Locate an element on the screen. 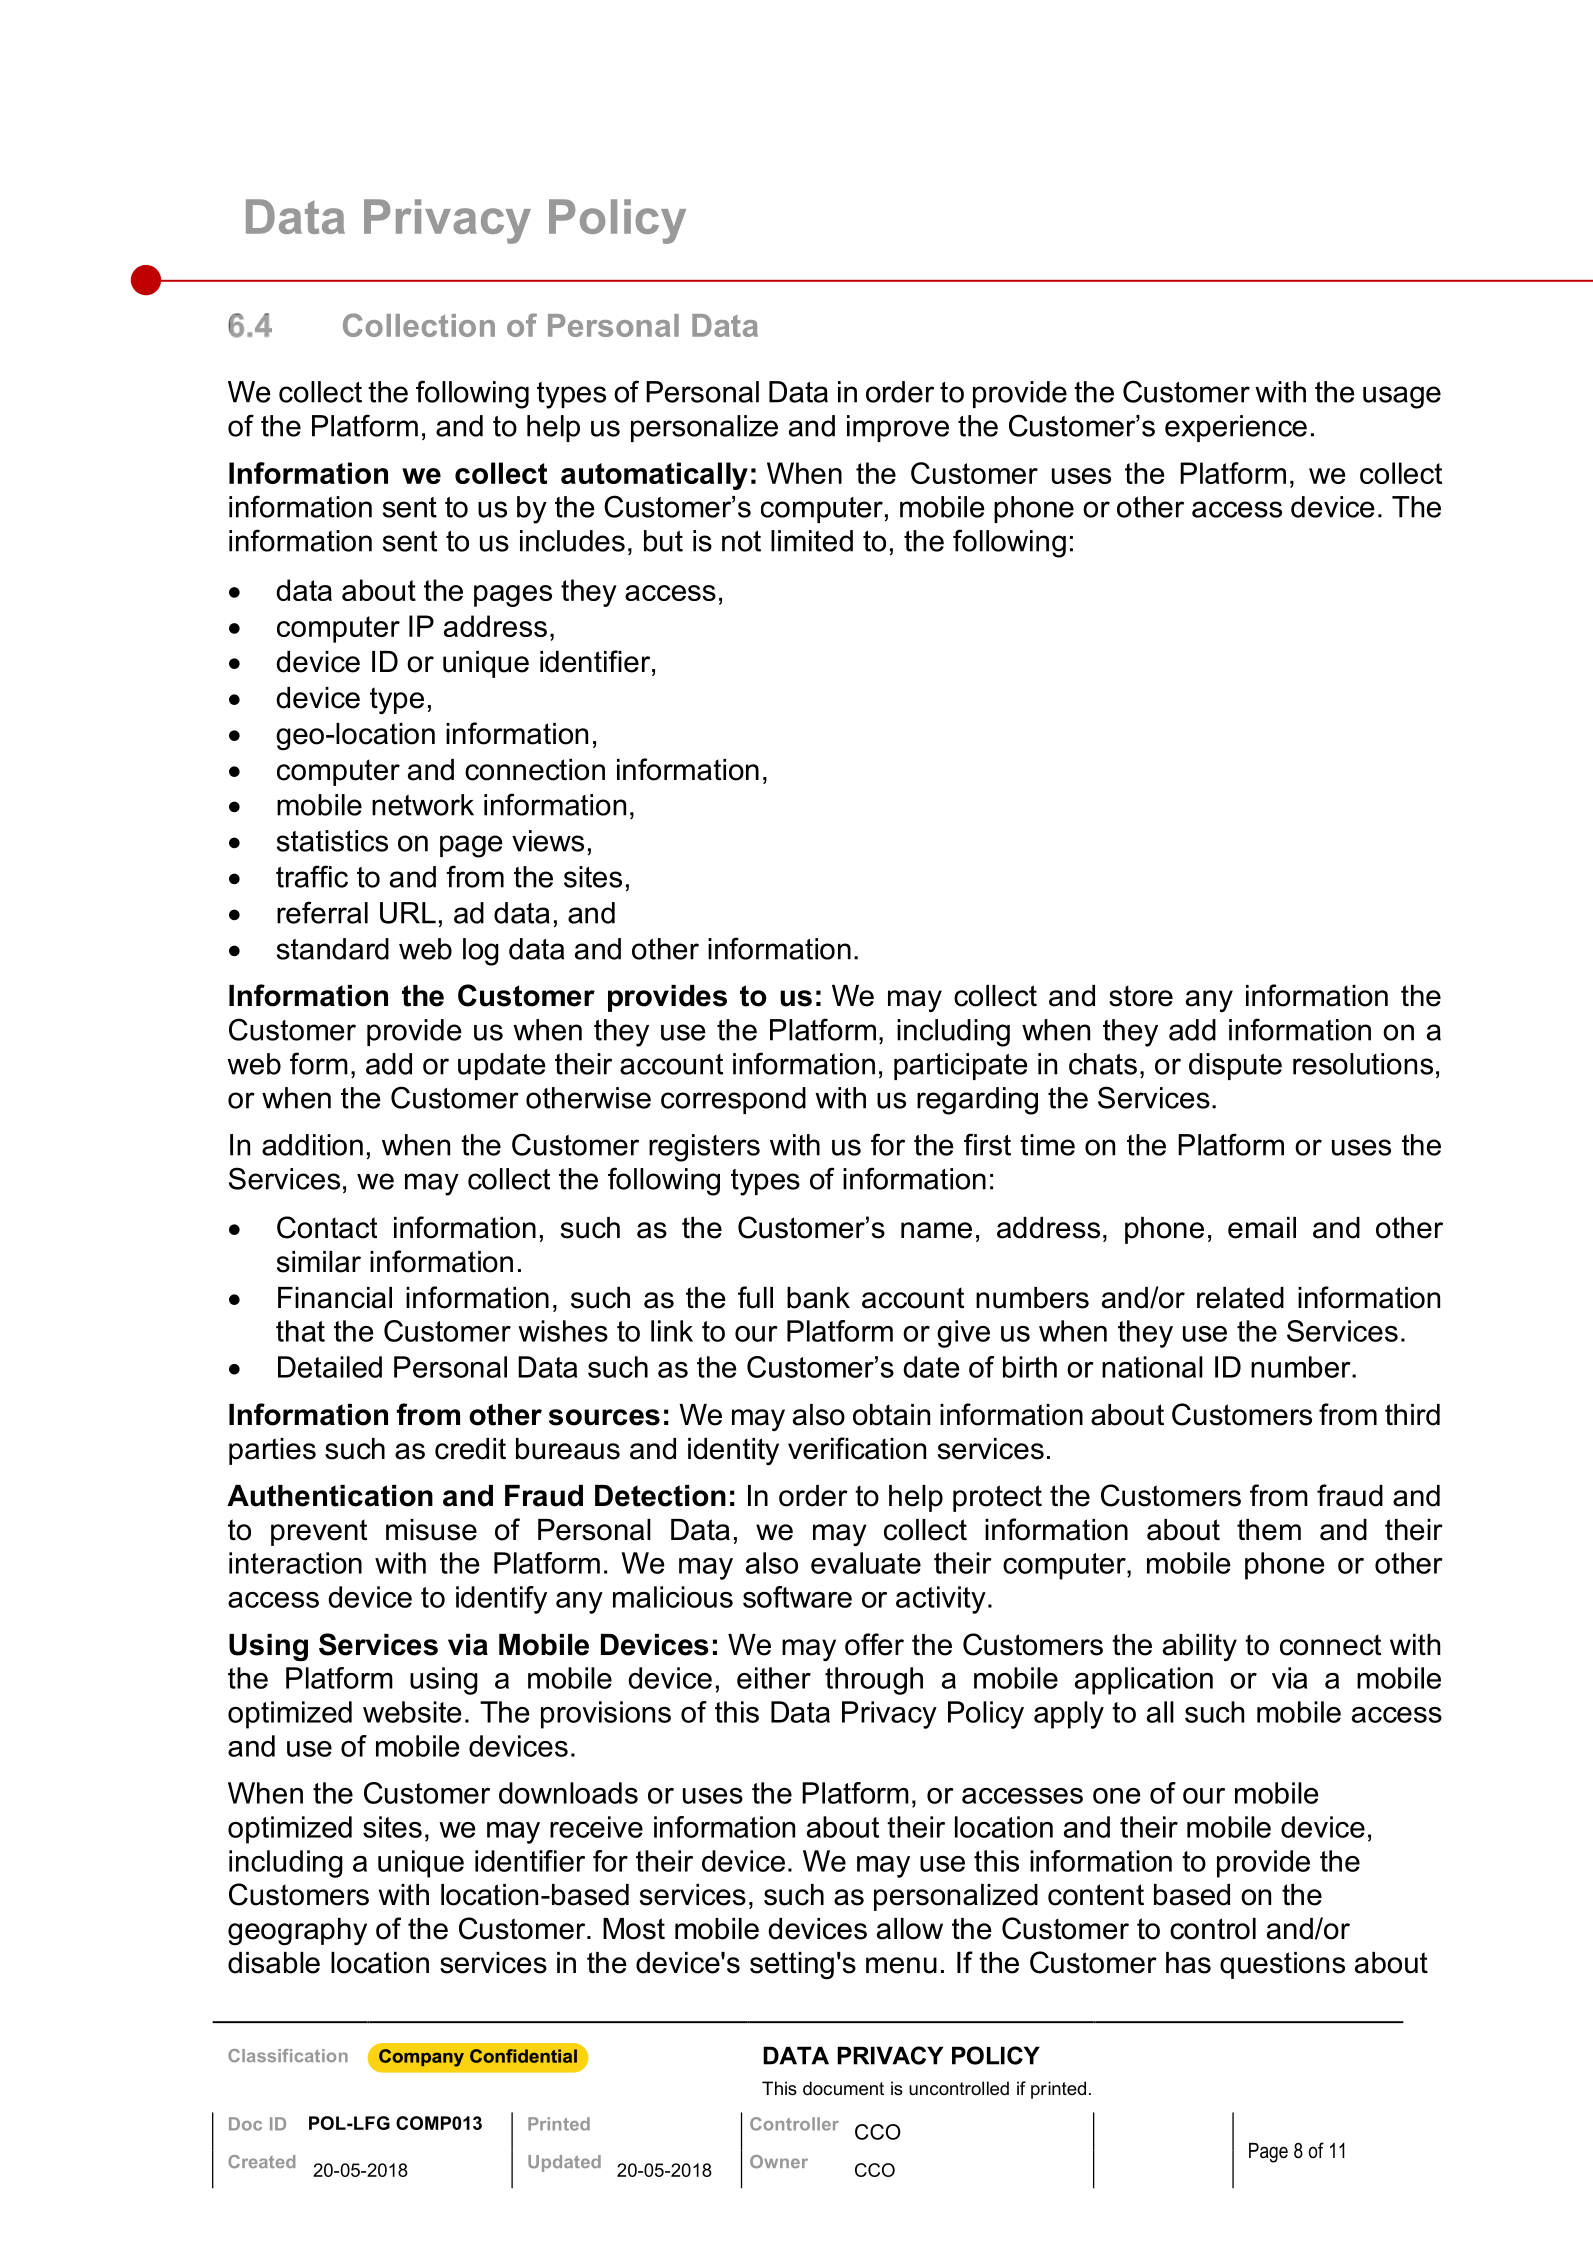  dispute is located at coordinates (1235, 1066).
